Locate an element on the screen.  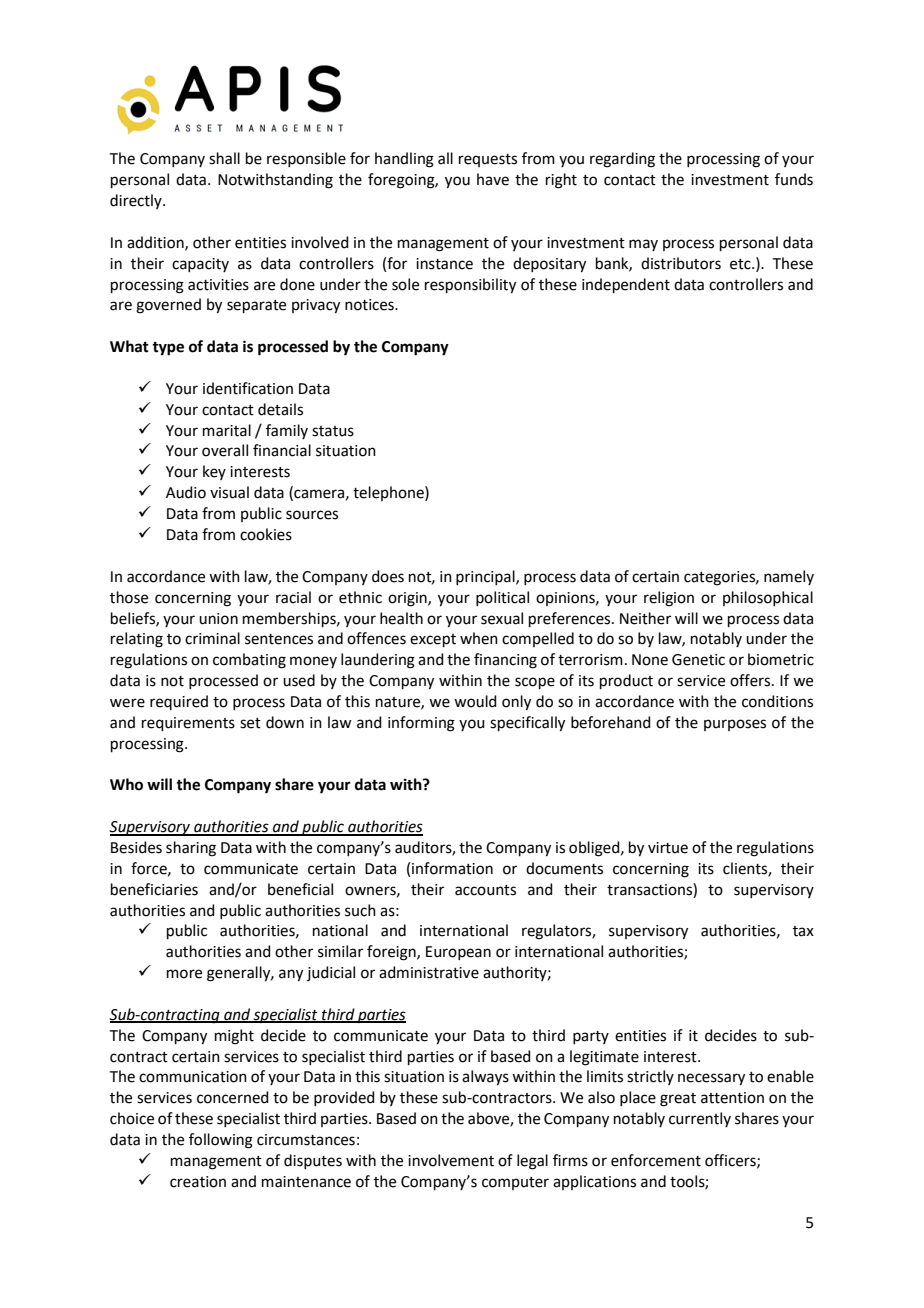
information is located at coordinates (452, 868).
